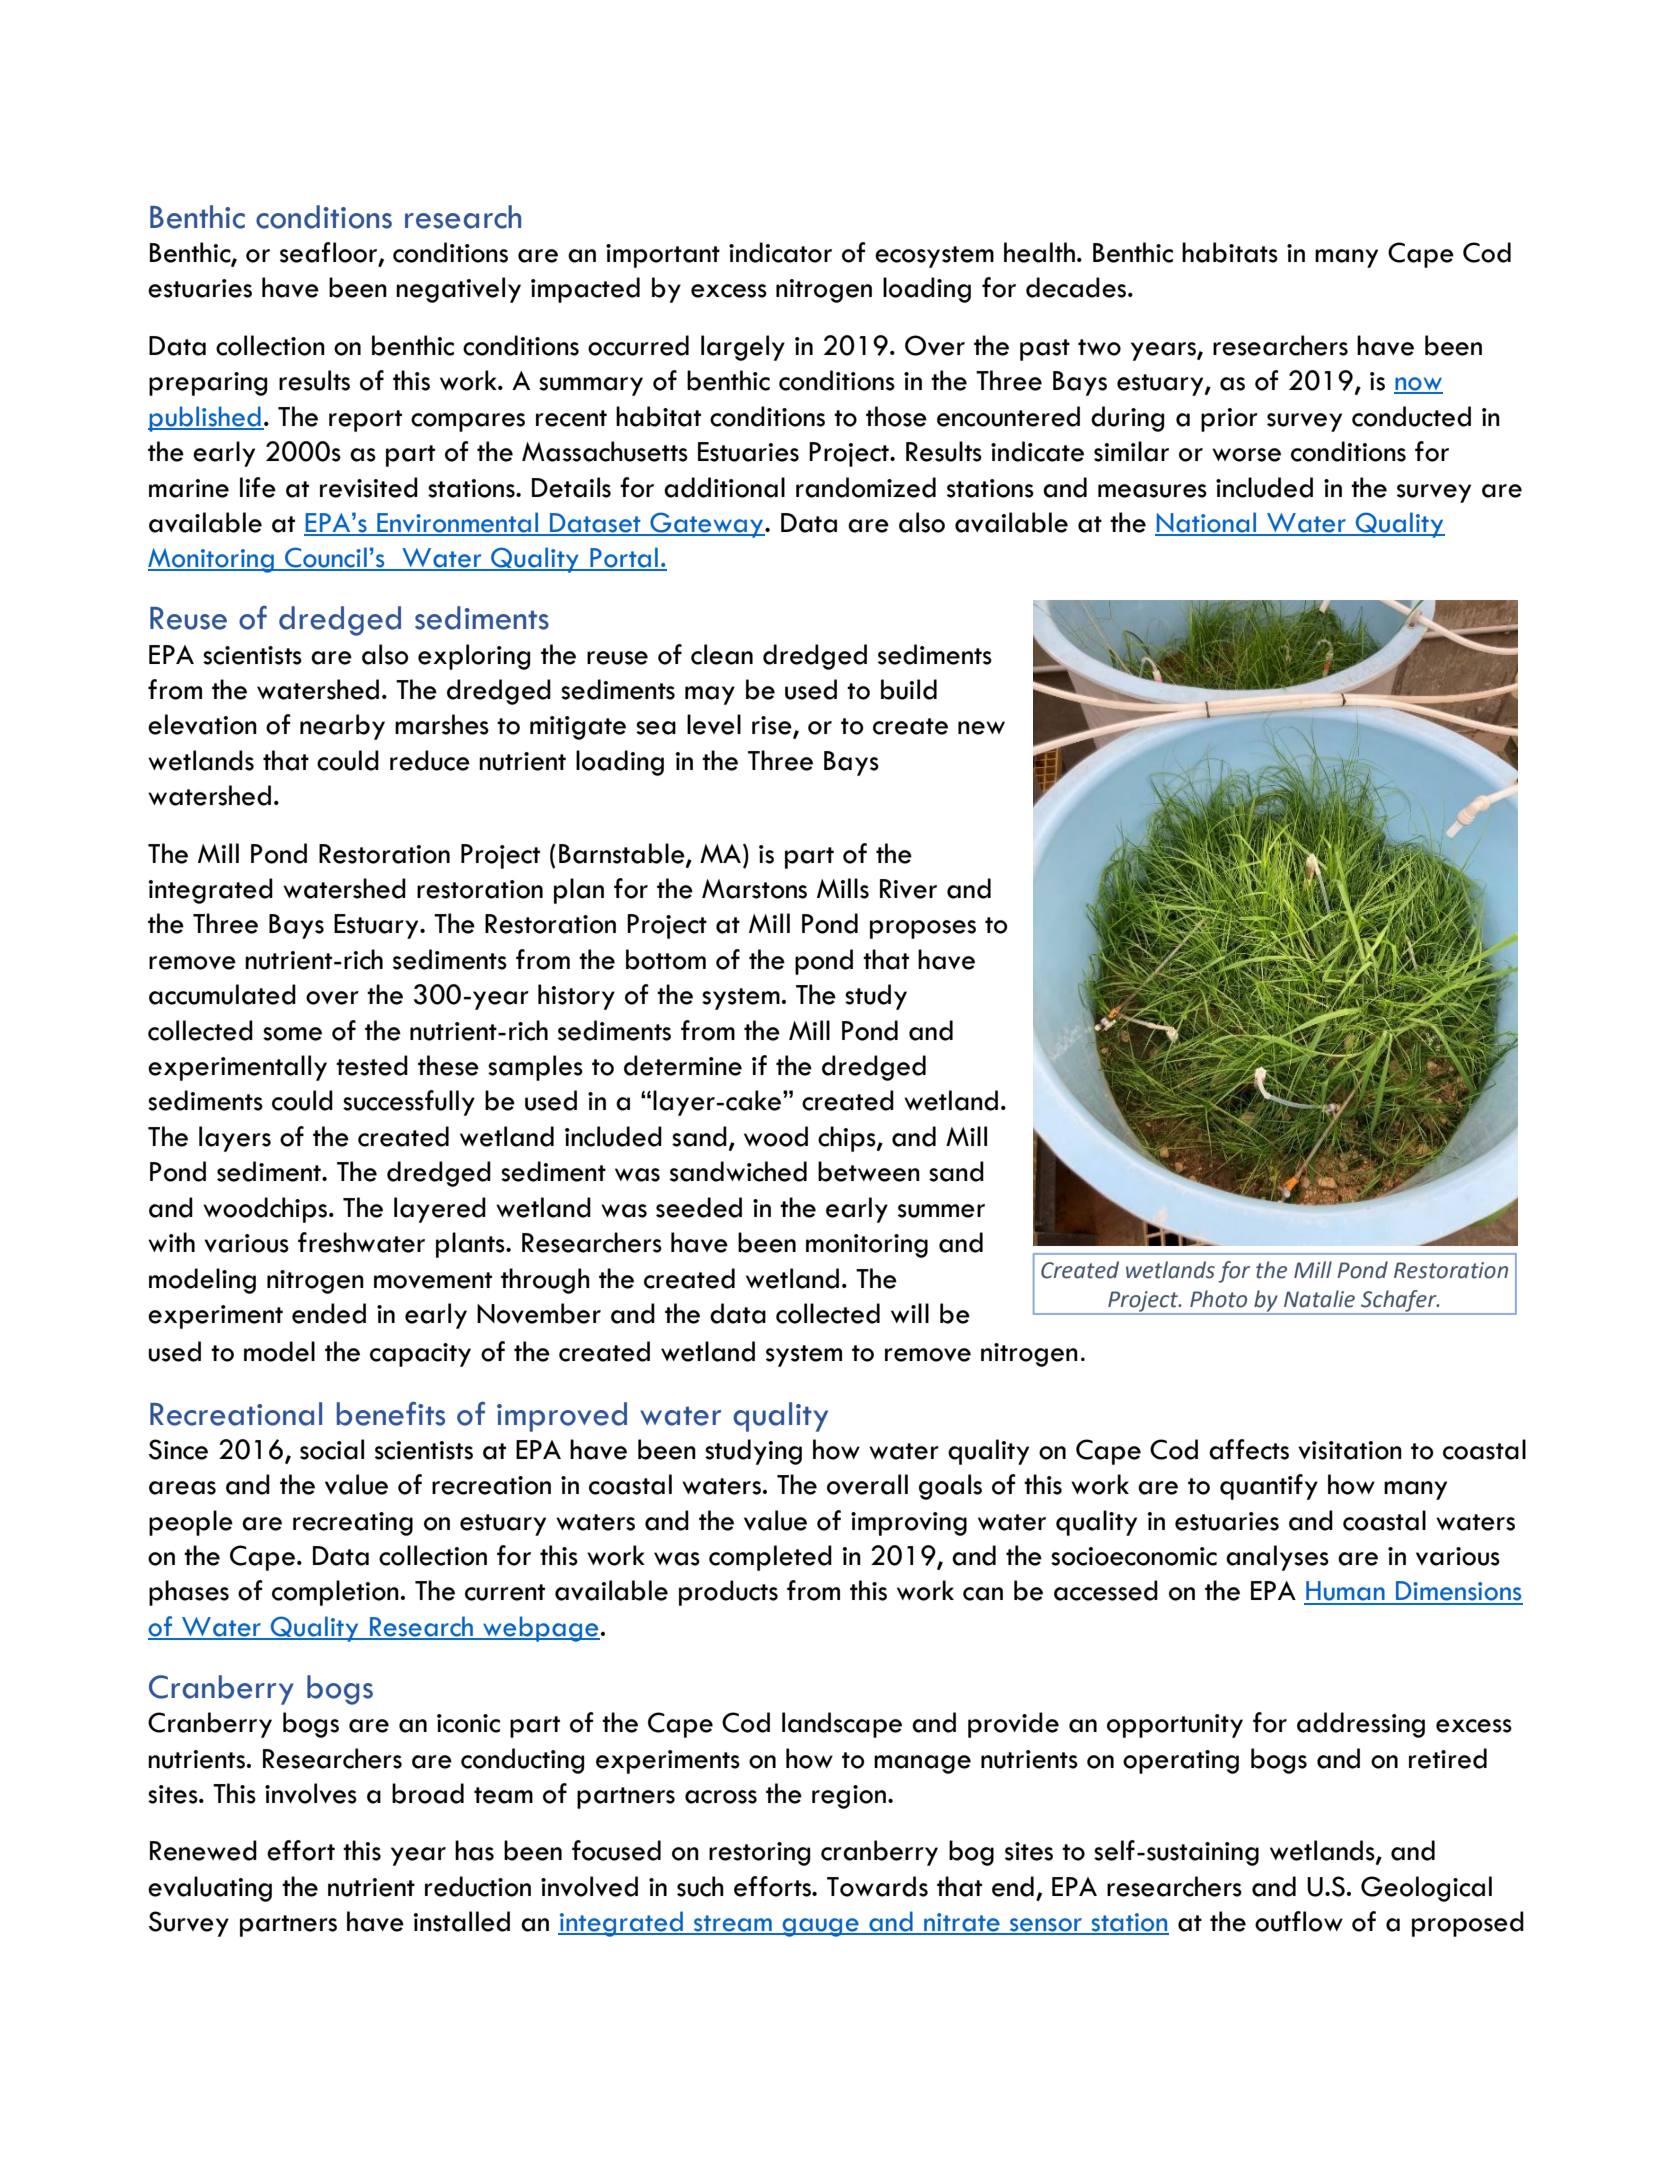 This image has height=2170, width=1677. What do you see at coordinates (1207, 523) in the image?
I see `National` at bounding box center [1207, 523].
